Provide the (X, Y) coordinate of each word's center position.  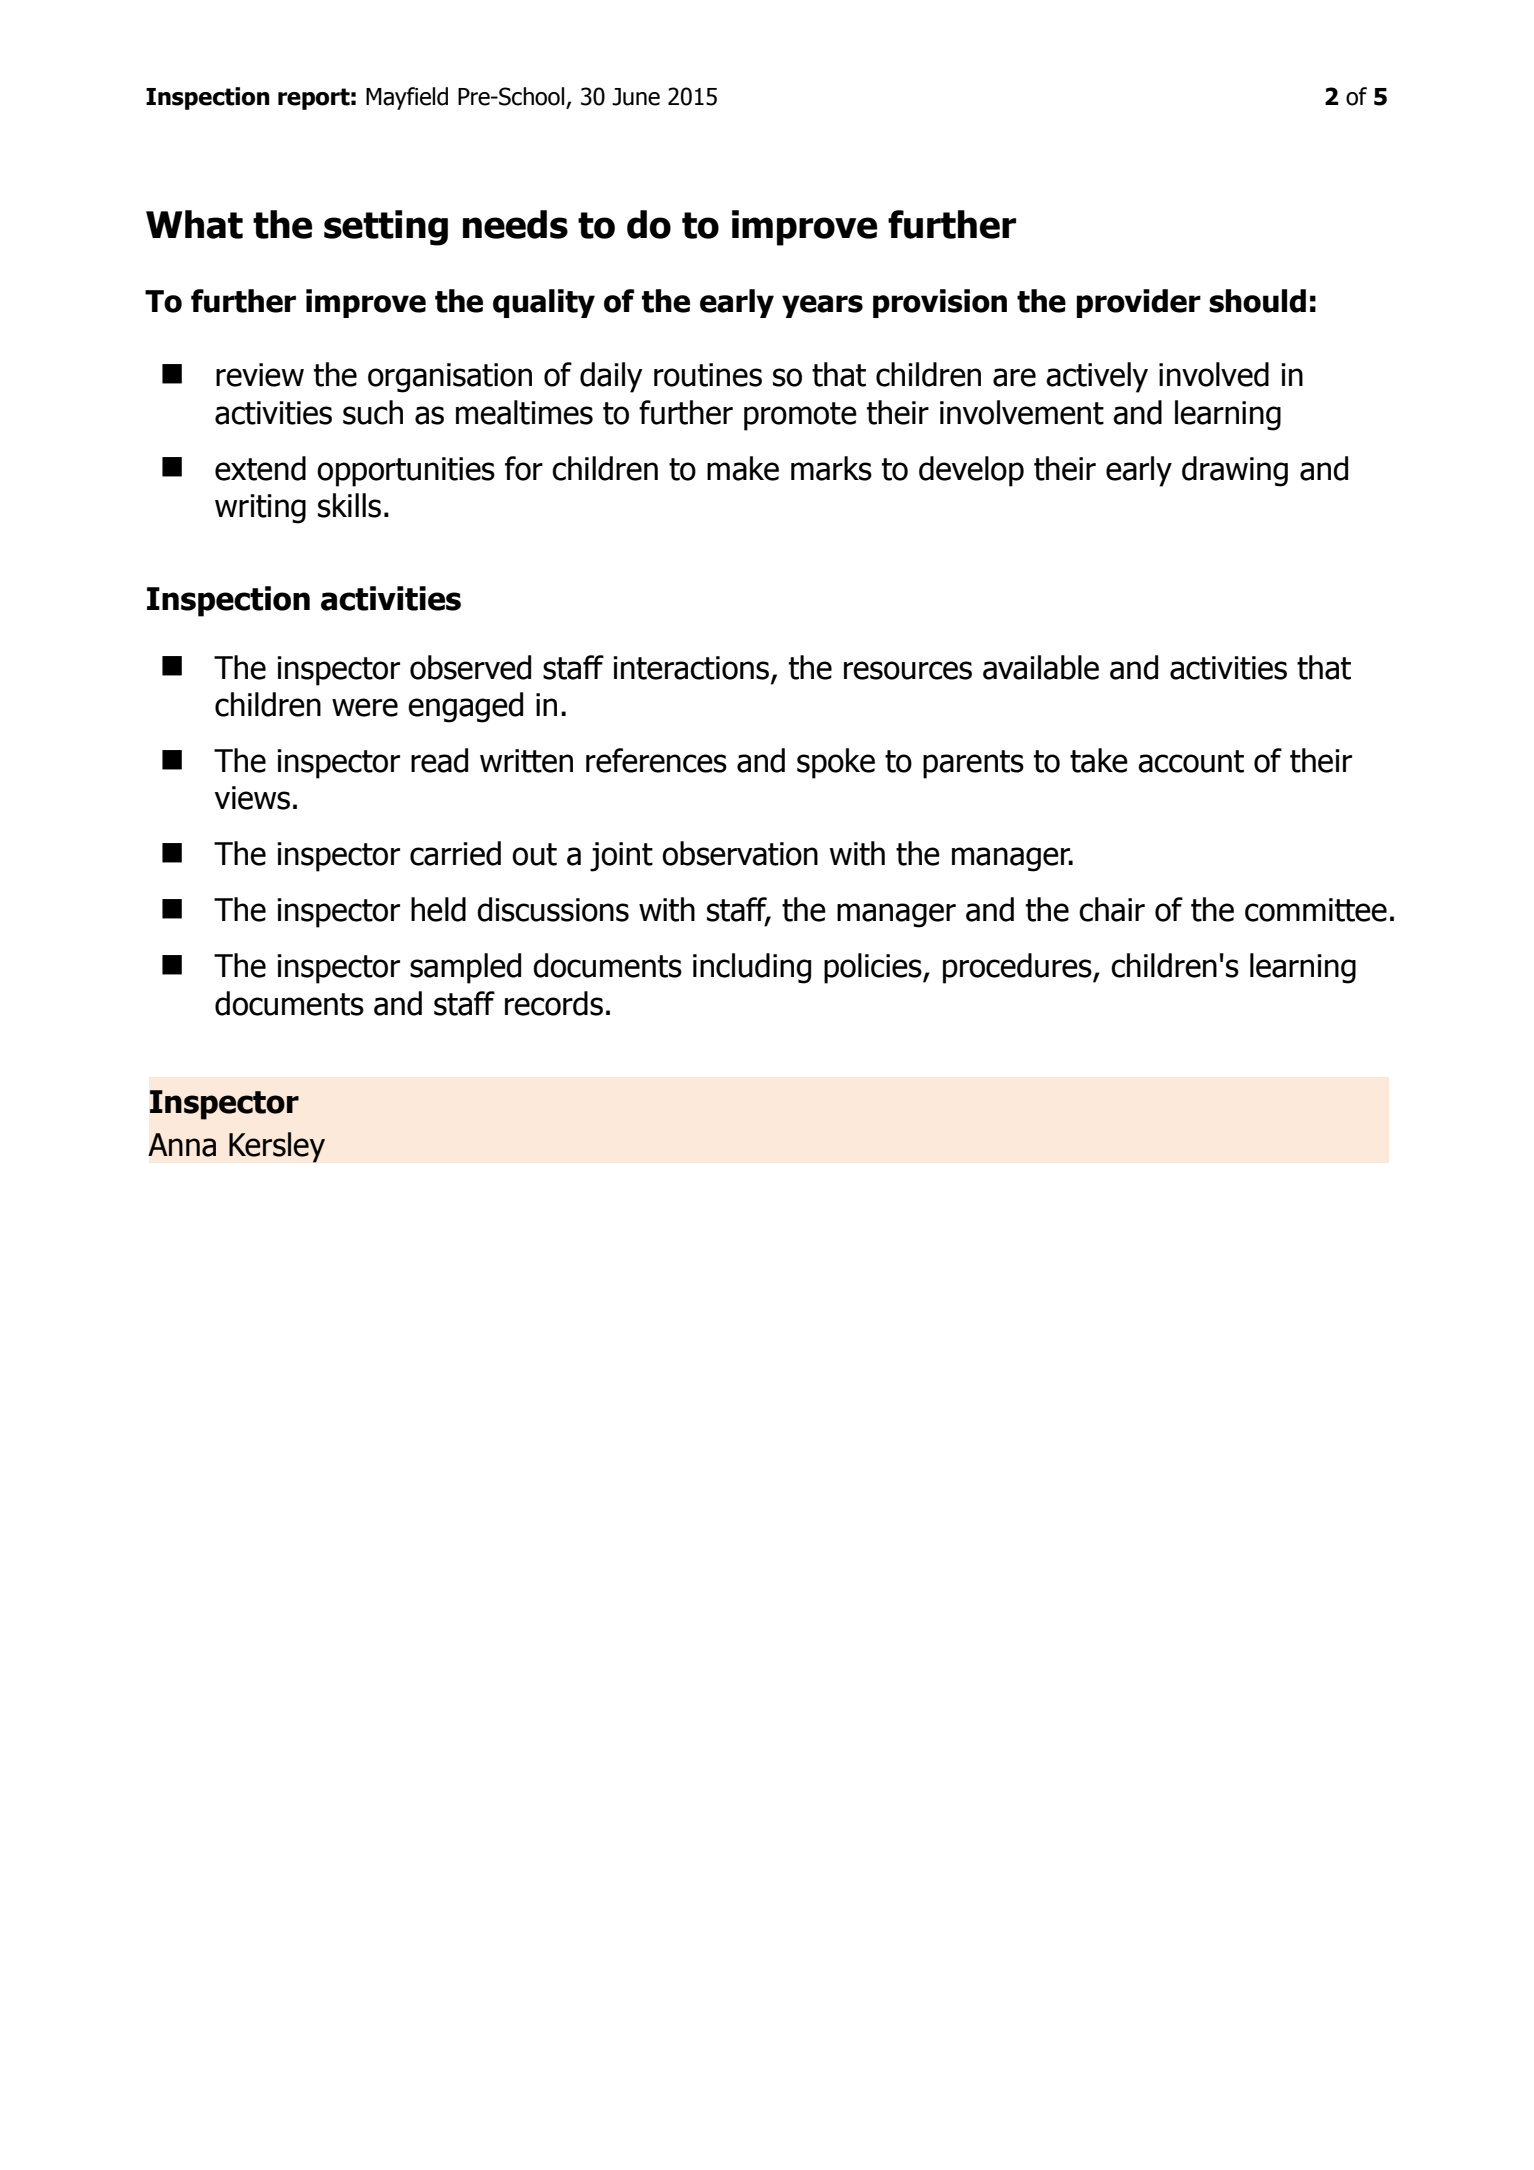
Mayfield (407, 98)
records (554, 1003)
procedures (1018, 968)
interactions (692, 669)
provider (1139, 303)
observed (470, 667)
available (1041, 667)
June (636, 97)
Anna (182, 1145)
